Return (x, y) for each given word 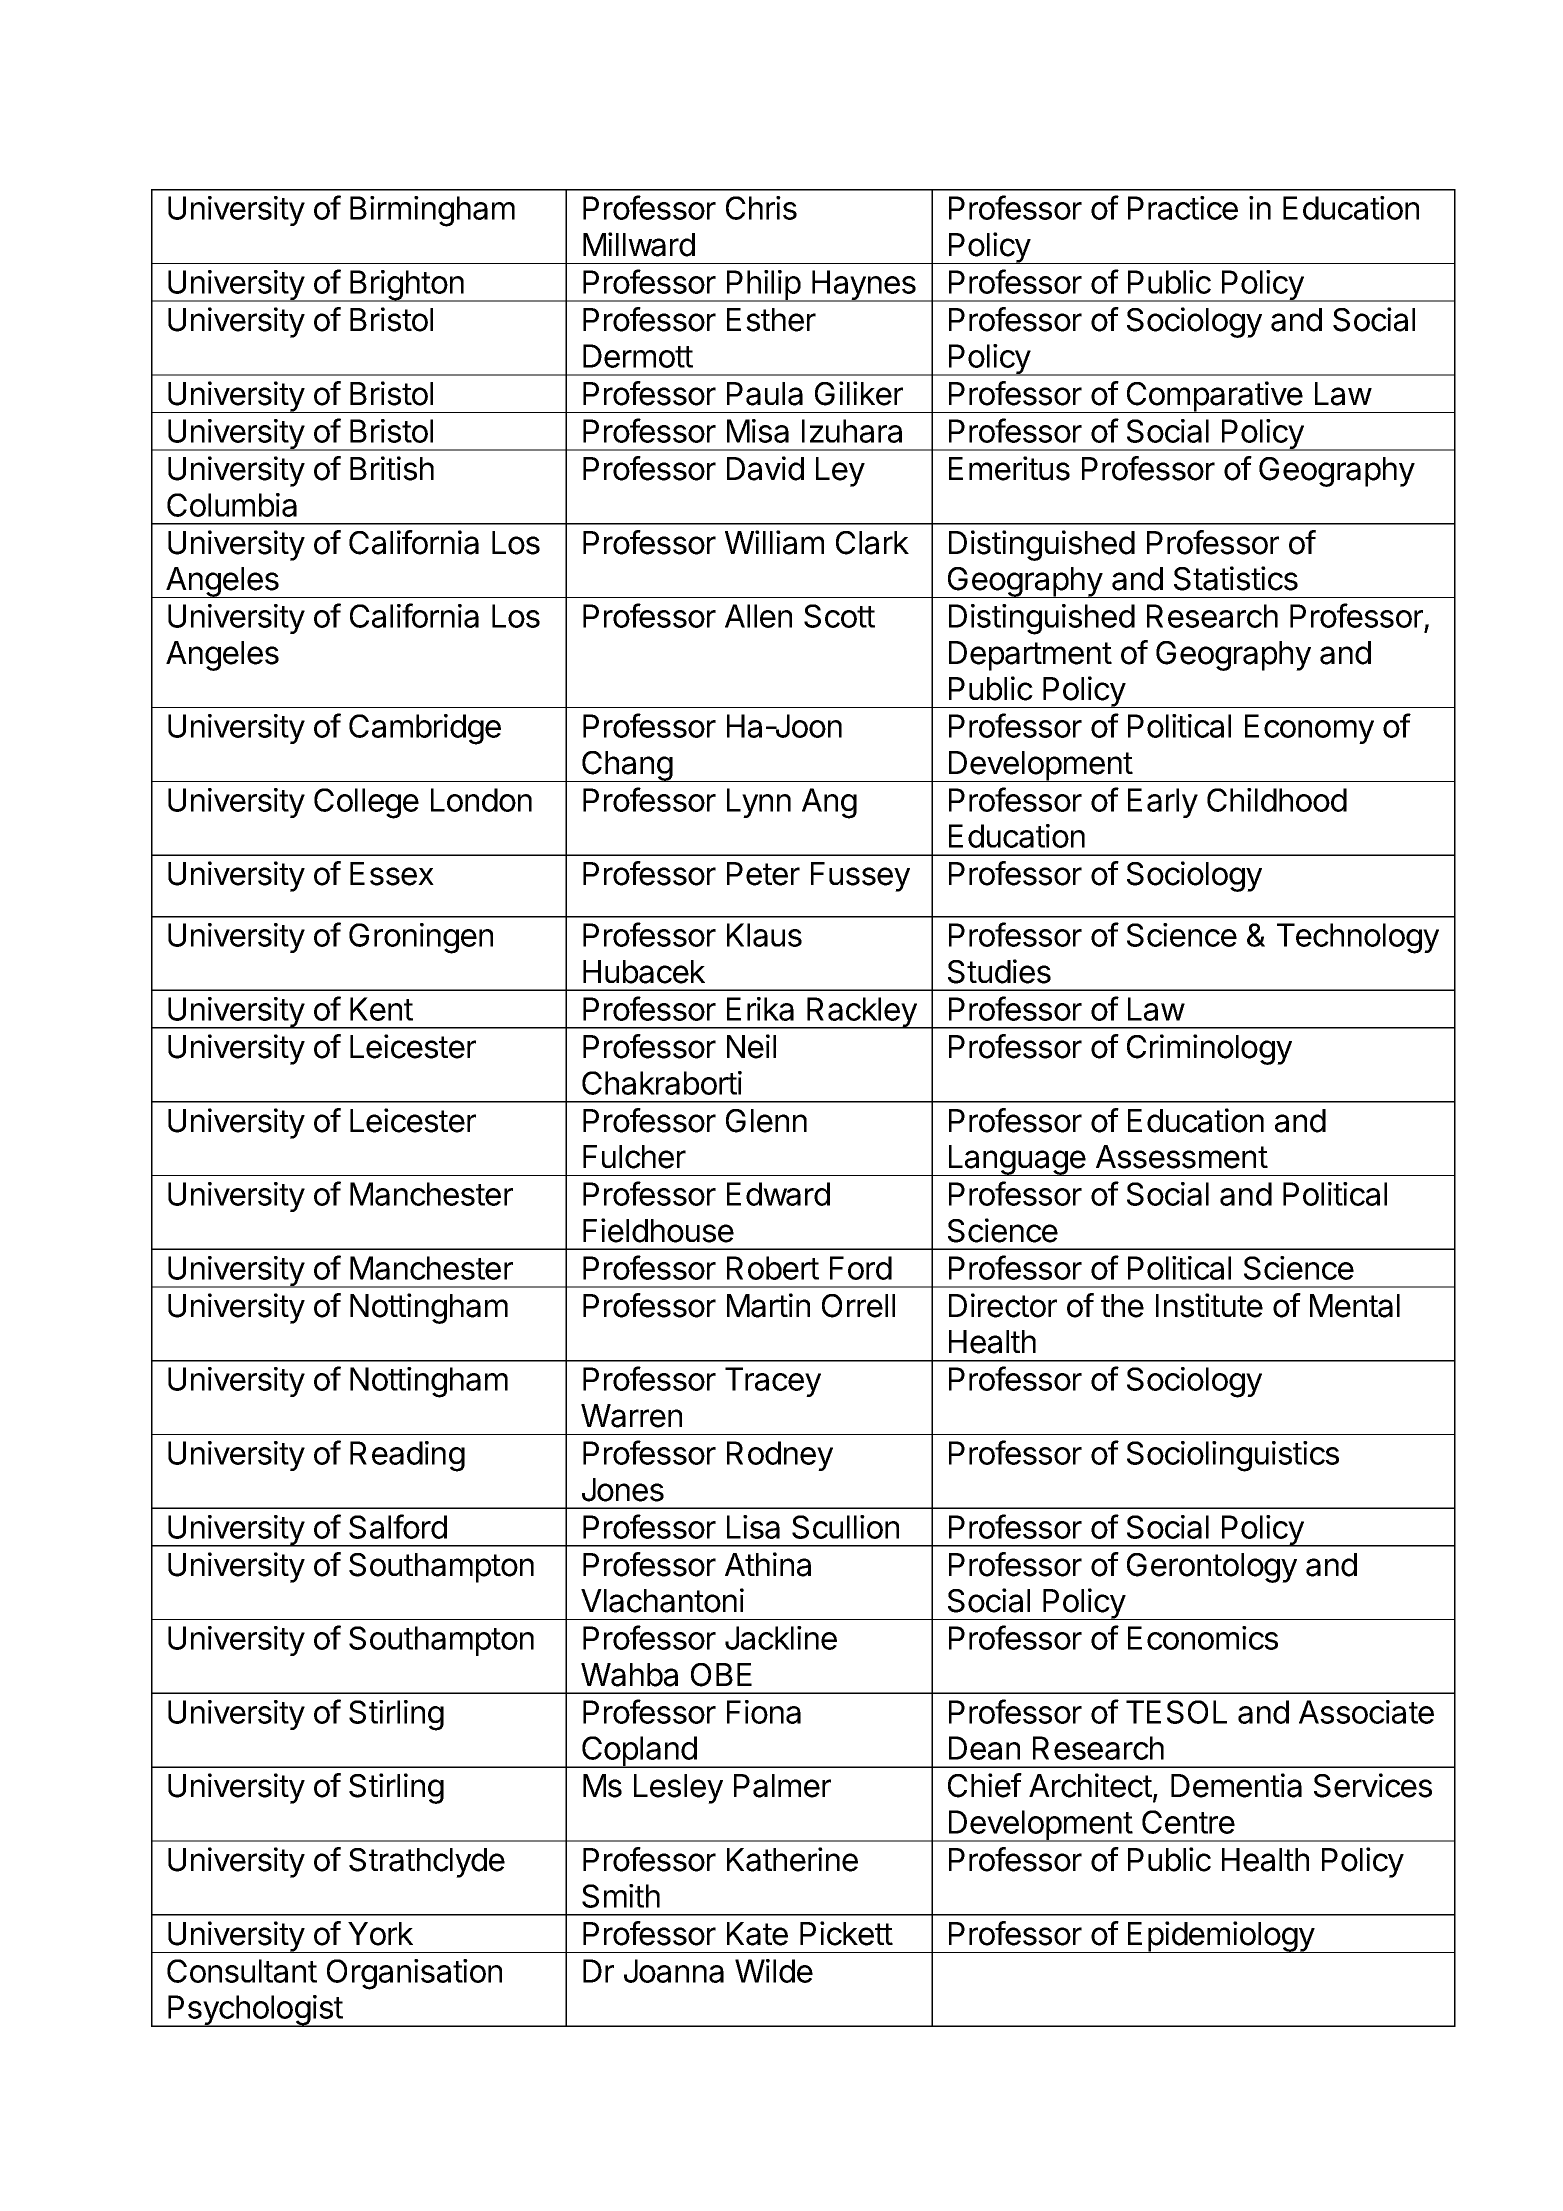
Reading (407, 1456)
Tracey (773, 1382)
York (380, 1934)
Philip (763, 286)
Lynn (759, 803)
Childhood (1277, 800)
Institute (1209, 1305)
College (366, 803)
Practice (1183, 208)
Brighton (407, 286)
